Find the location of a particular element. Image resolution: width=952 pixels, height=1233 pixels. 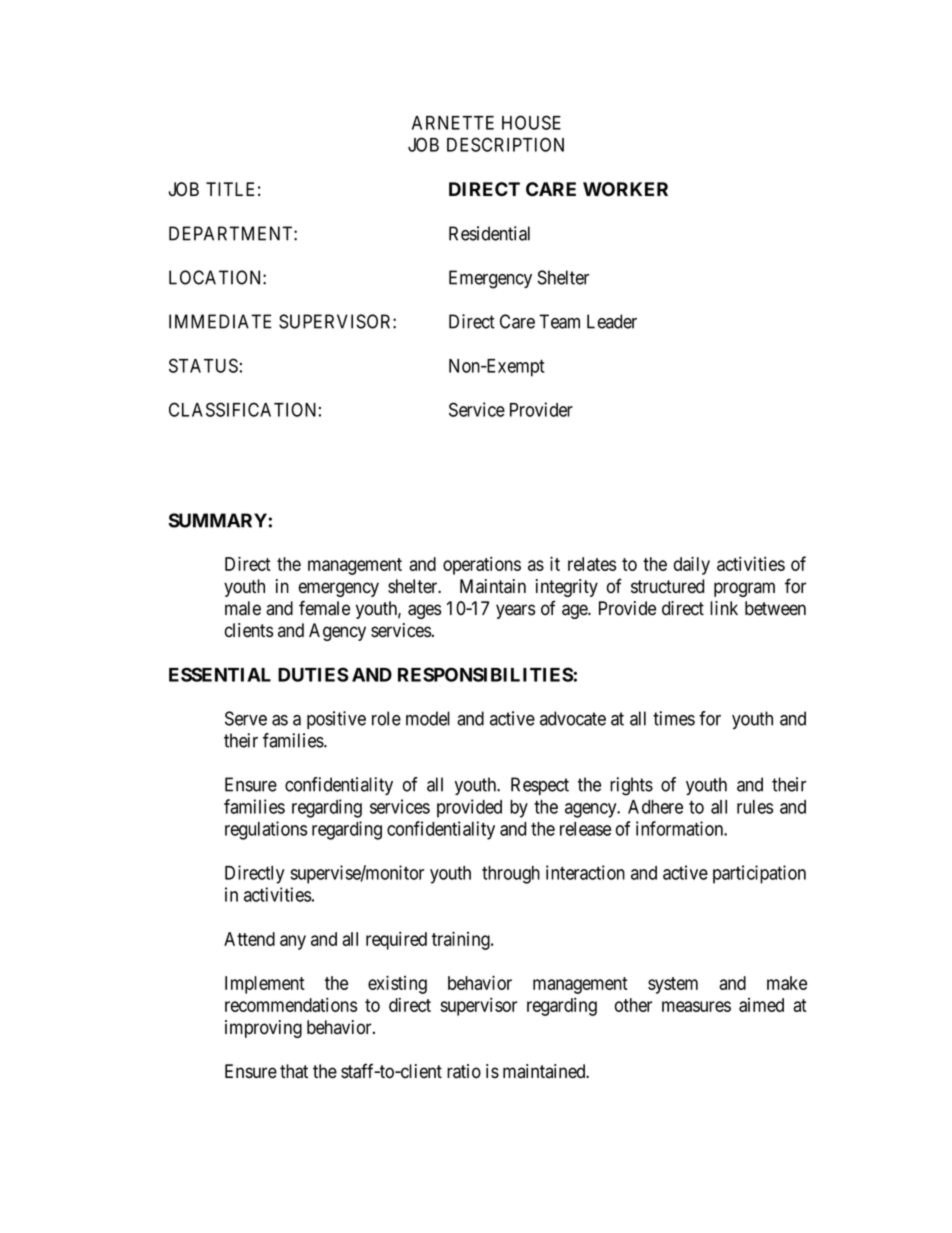

Team is located at coordinates (559, 321).
